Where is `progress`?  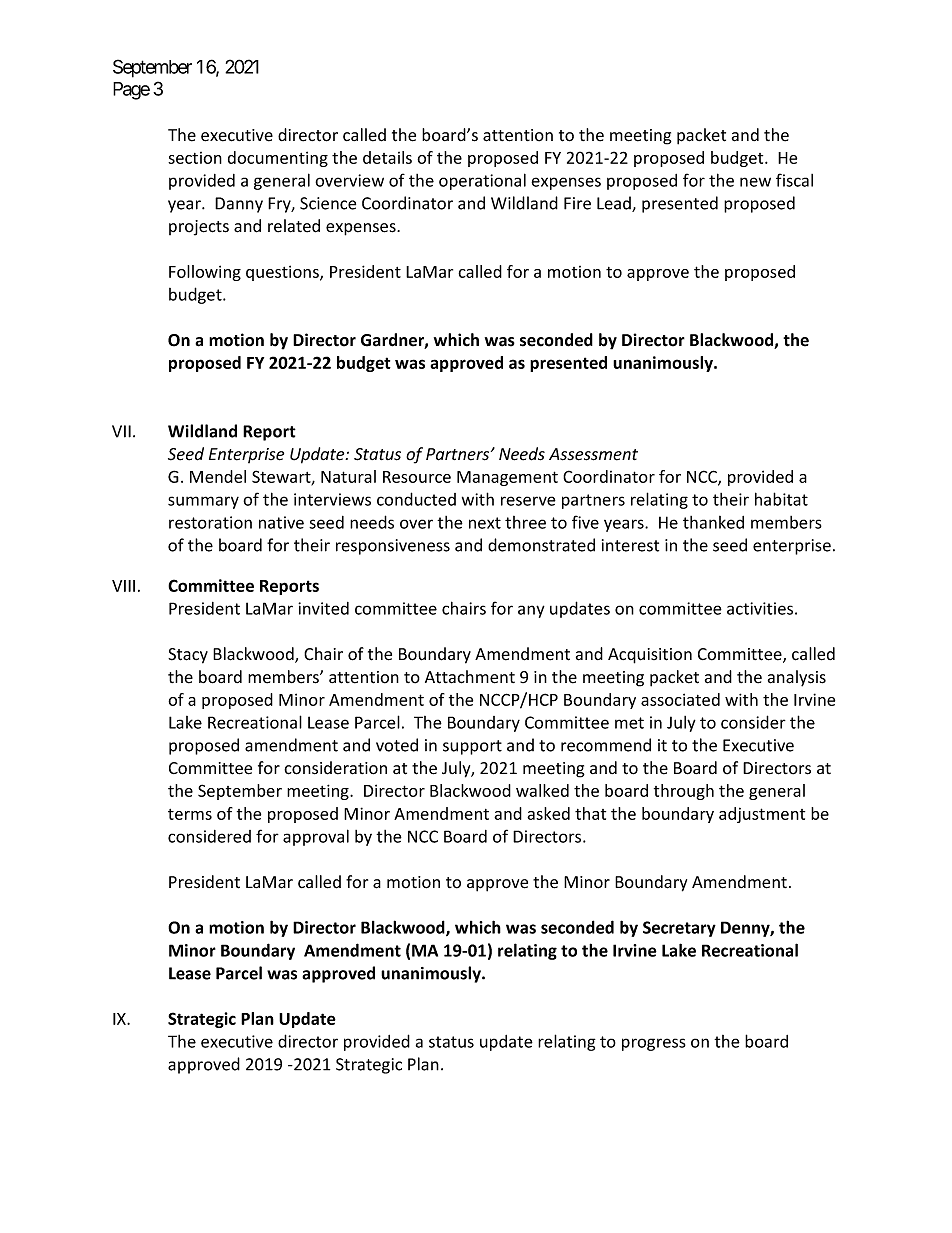 progress is located at coordinates (654, 1044).
